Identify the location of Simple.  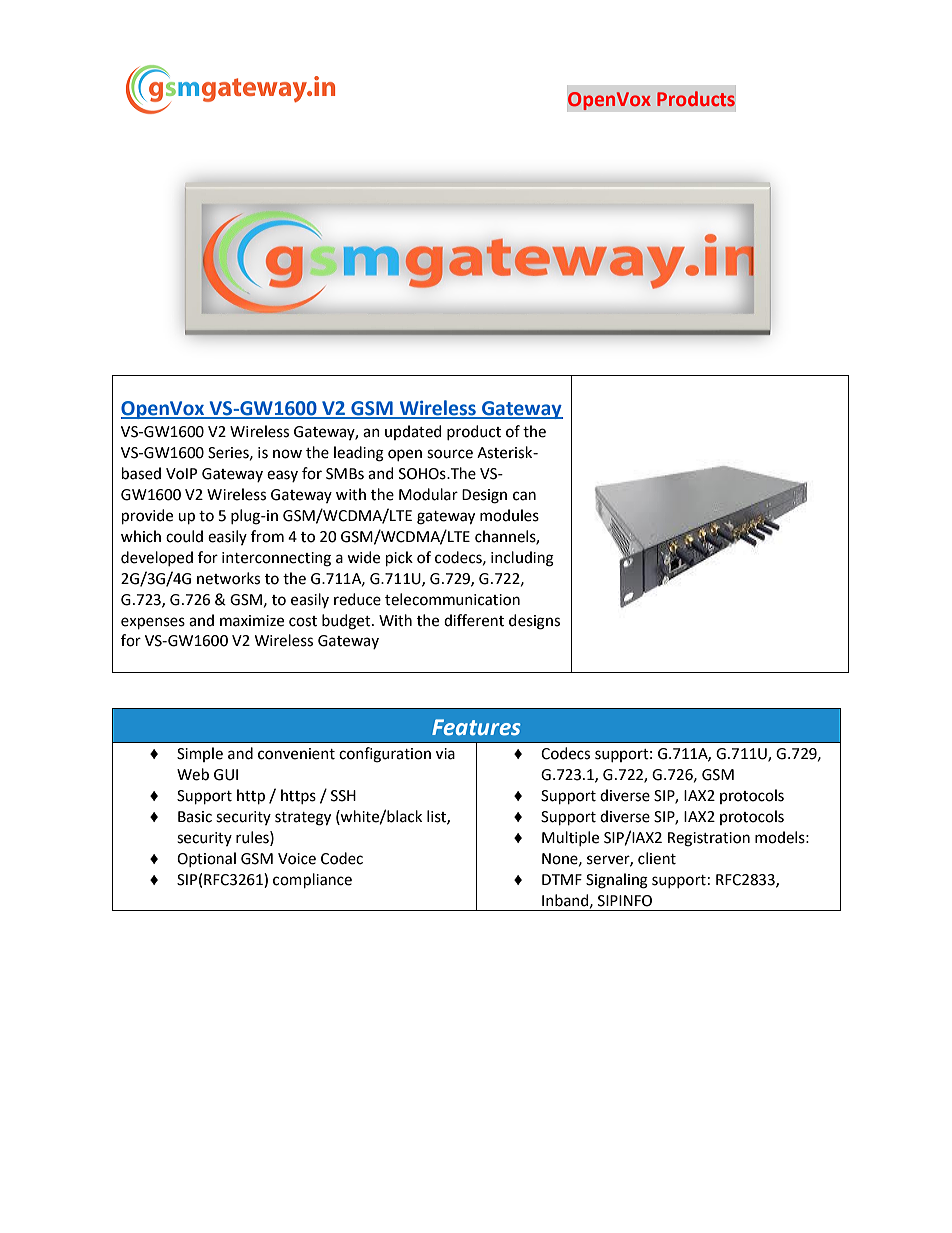
(200, 754).
